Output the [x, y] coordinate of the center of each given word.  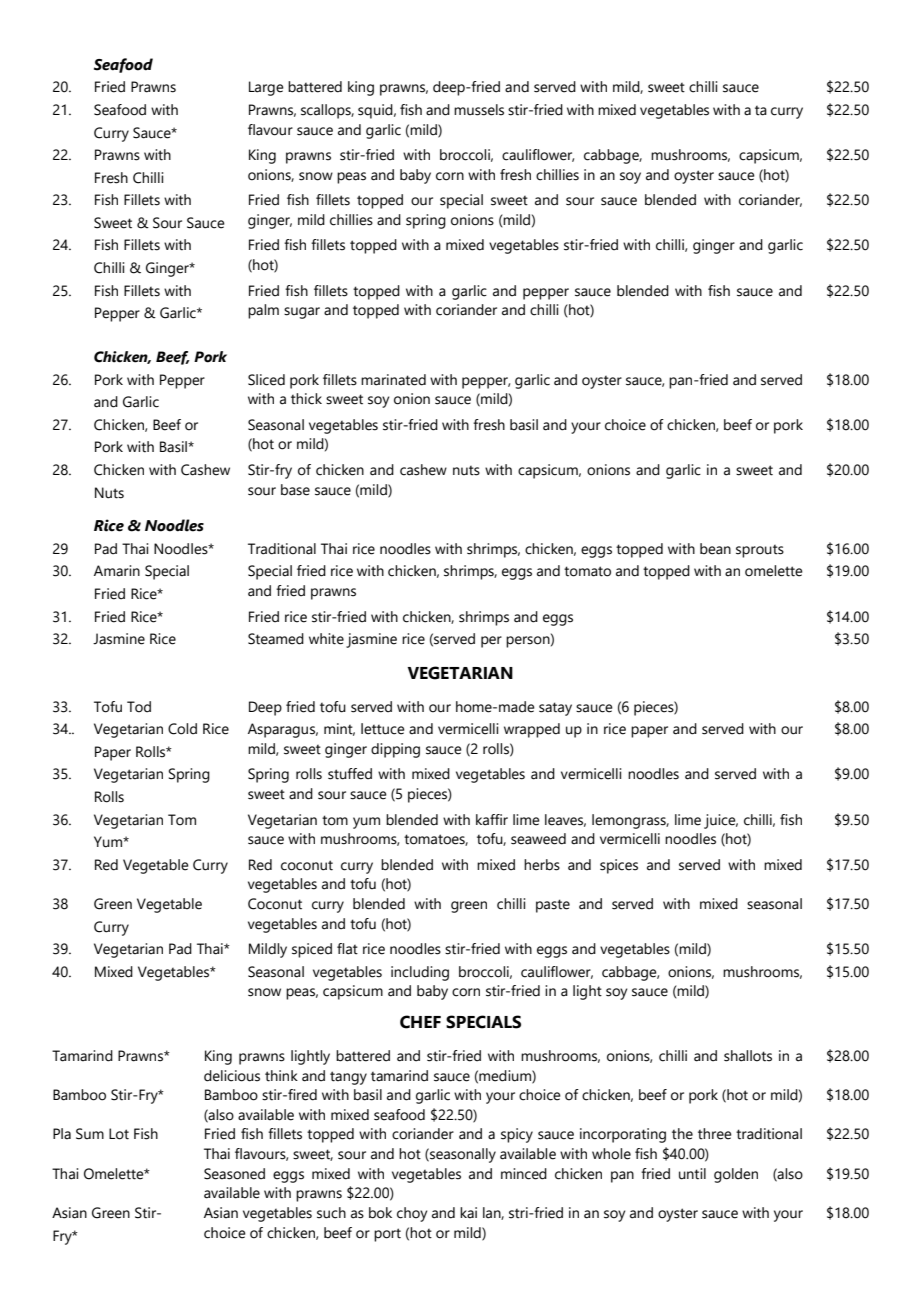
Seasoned [234, 1174]
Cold [182, 729]
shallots [748, 1056]
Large [266, 88]
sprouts [760, 551]
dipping [395, 750]
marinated [393, 380]
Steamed [276, 639]
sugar [302, 313]
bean [715, 549]
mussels [479, 110]
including [420, 973]
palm [263, 311]
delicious [232, 1076]
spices [619, 866]
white [326, 639]
